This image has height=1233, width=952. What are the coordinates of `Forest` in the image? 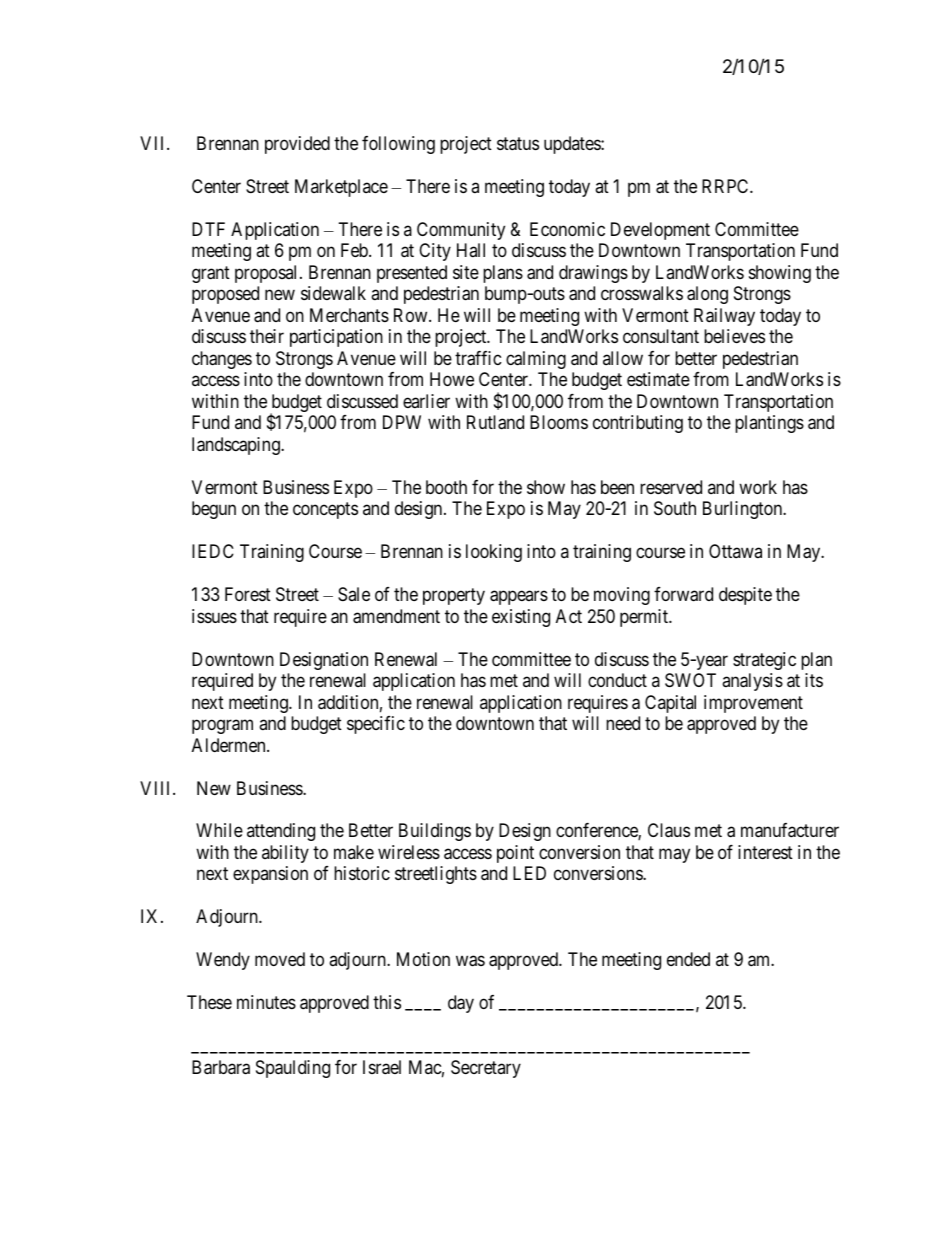 It's located at (248, 594).
